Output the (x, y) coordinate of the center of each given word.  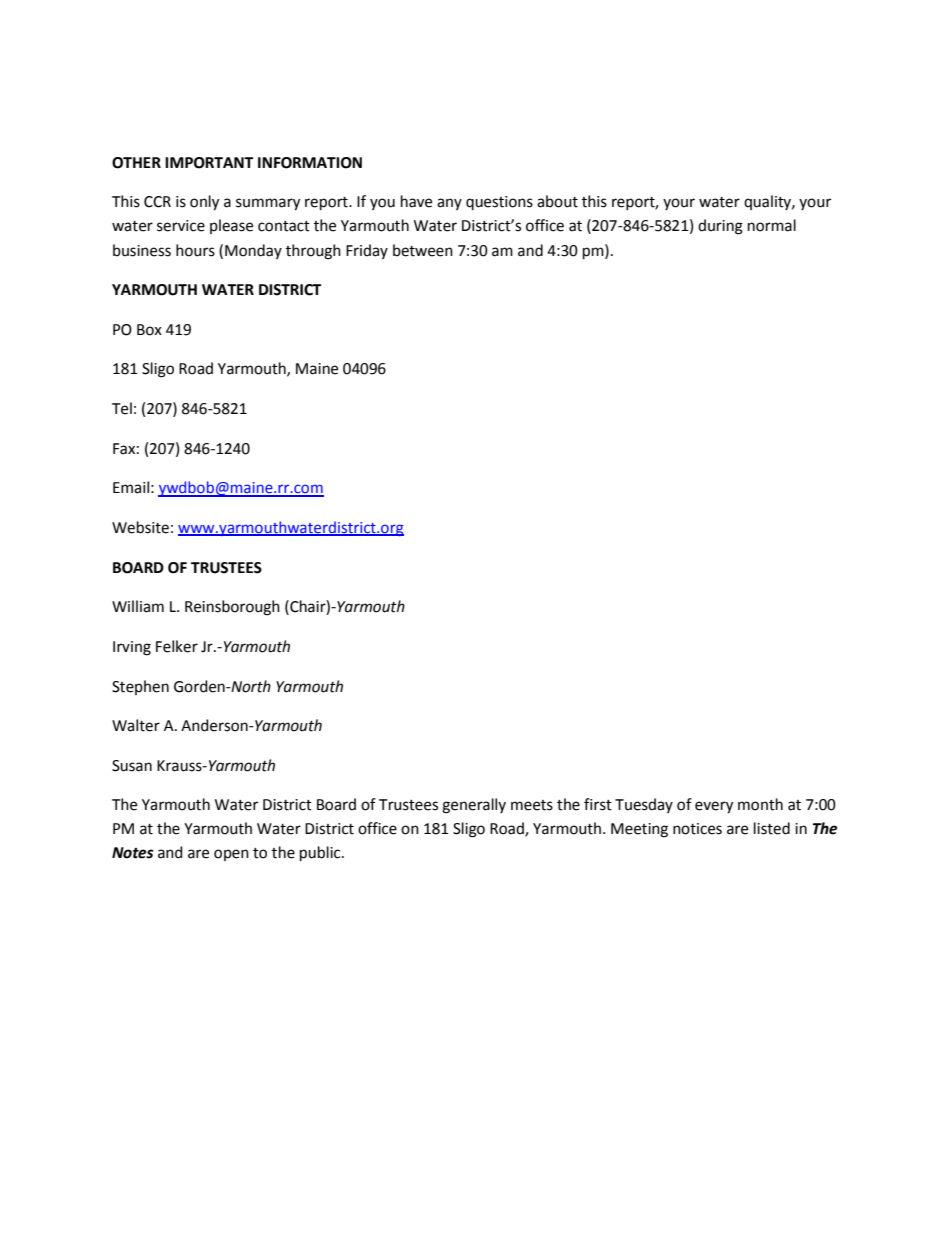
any (449, 204)
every (714, 807)
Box (149, 330)
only (204, 203)
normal (772, 225)
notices (697, 829)
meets (532, 805)
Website (140, 527)
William (138, 606)
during (720, 227)
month (760, 804)
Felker (177, 646)
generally (474, 806)
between (423, 250)
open (231, 855)
